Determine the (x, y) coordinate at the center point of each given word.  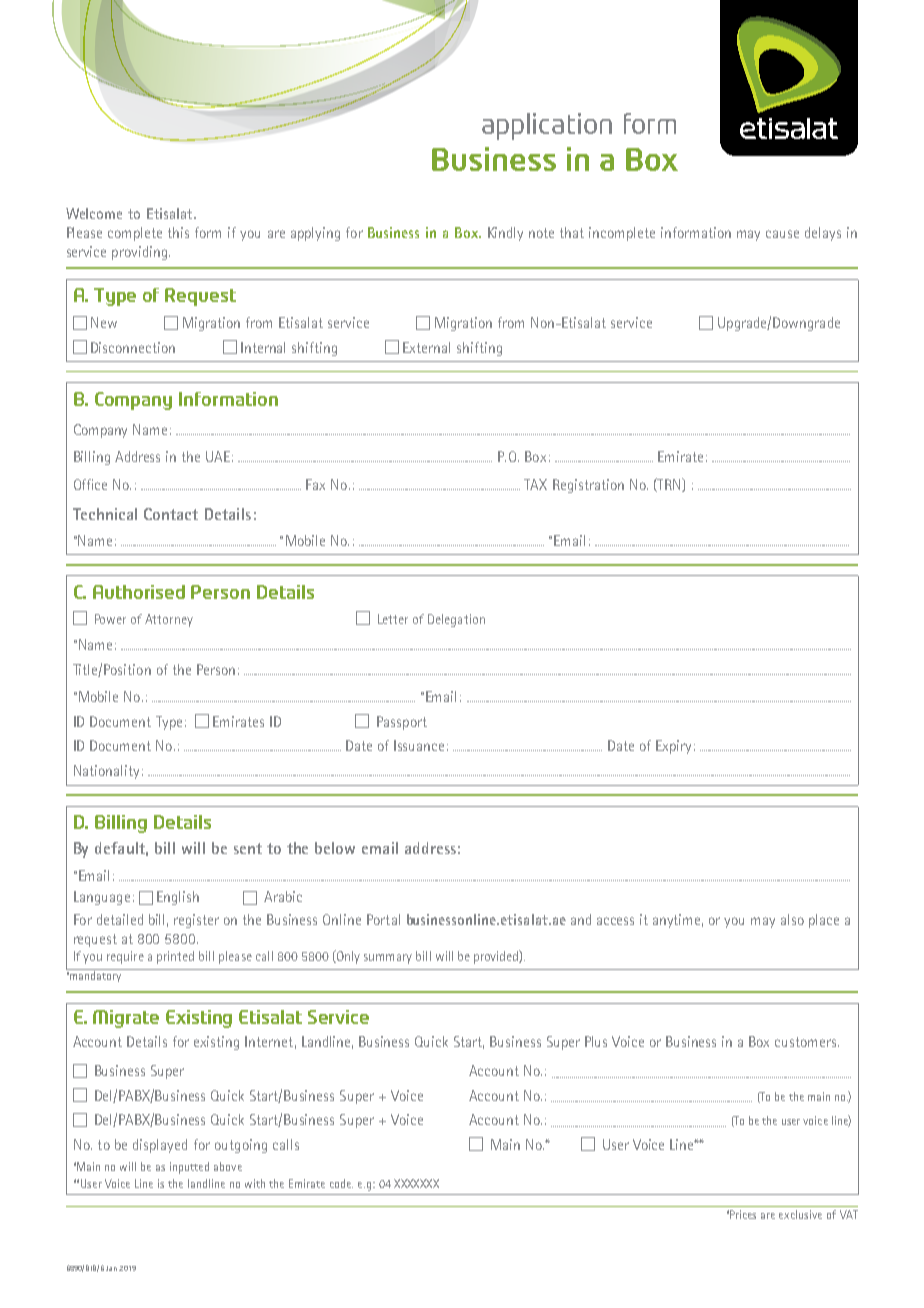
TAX (535, 484)
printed (175, 957)
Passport (402, 723)
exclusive (800, 1214)
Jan (111, 1268)
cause (782, 234)
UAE (218, 456)
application (547, 126)
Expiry (673, 747)
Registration (588, 486)
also (792, 919)
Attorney (169, 620)
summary (388, 959)
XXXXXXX (416, 1183)
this (178, 232)
